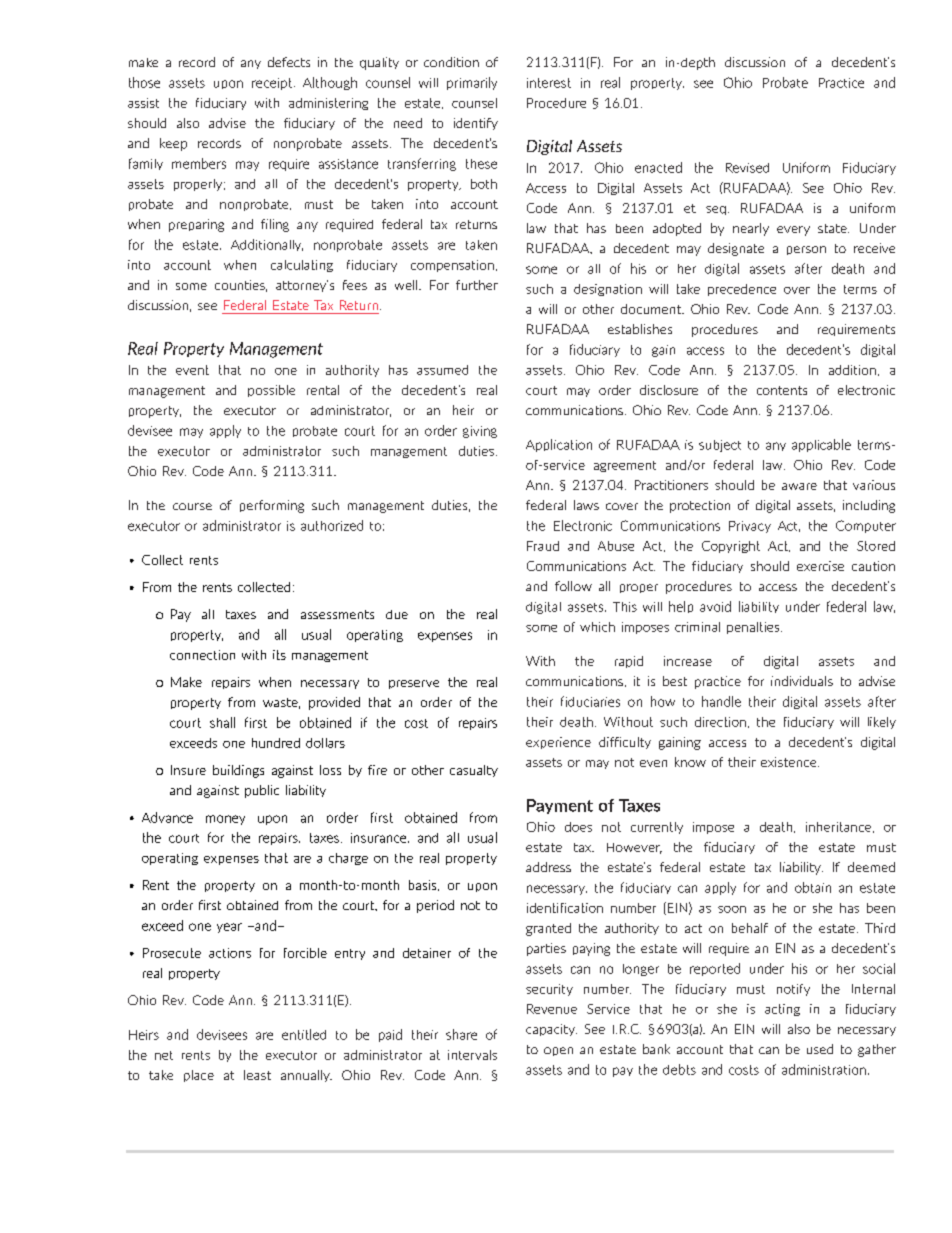 This screenshot has width=952, height=1233. Describe the element at coordinates (549, 83) in the screenshot. I see `interest` at that location.
